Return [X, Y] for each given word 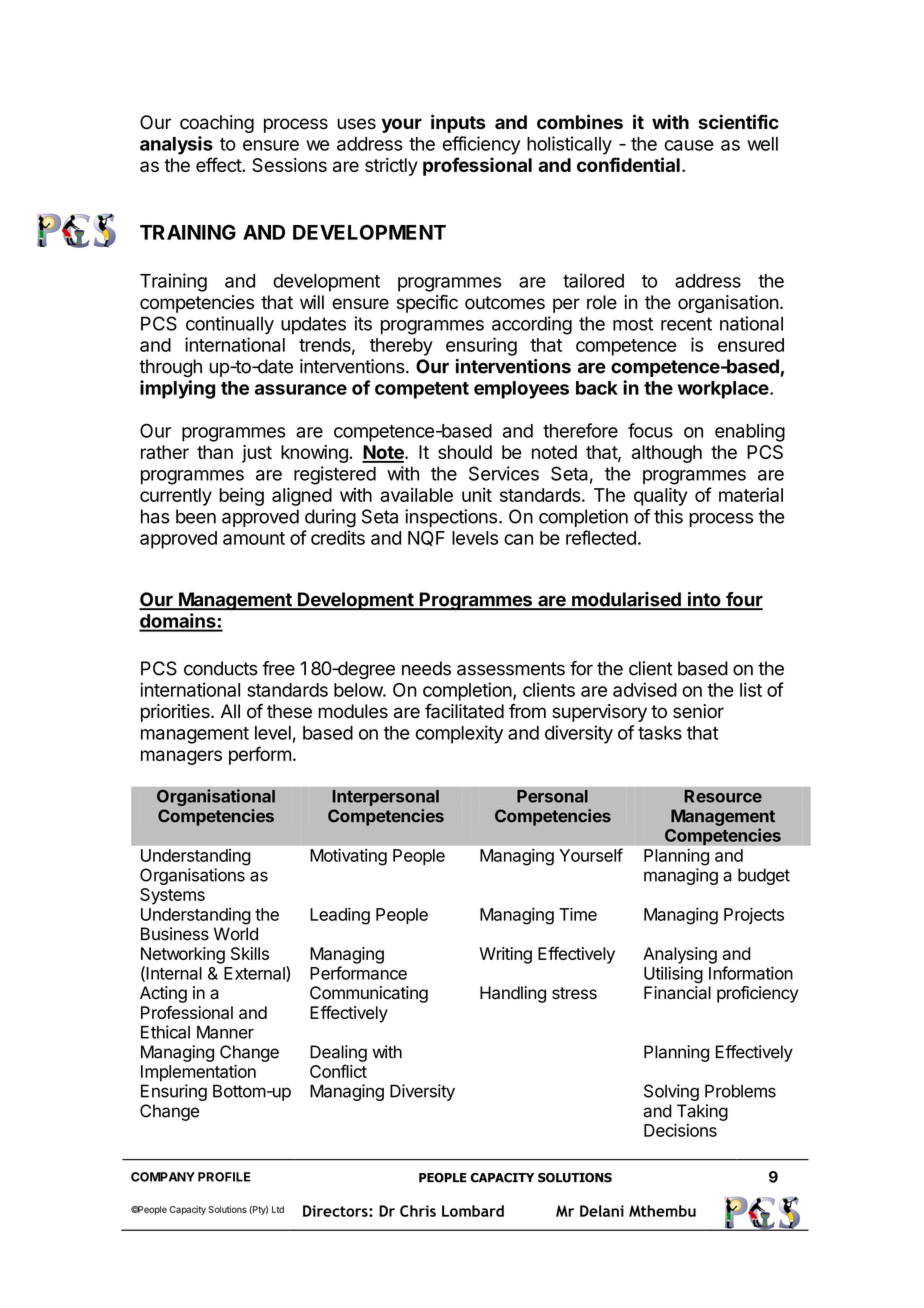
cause [689, 145]
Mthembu [662, 1211]
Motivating [348, 857]
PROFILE [224, 1177]
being [241, 496]
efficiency [481, 145]
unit [477, 495]
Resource [723, 796]
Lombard [473, 1211]
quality [660, 496]
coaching [217, 124]
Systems [172, 896]
